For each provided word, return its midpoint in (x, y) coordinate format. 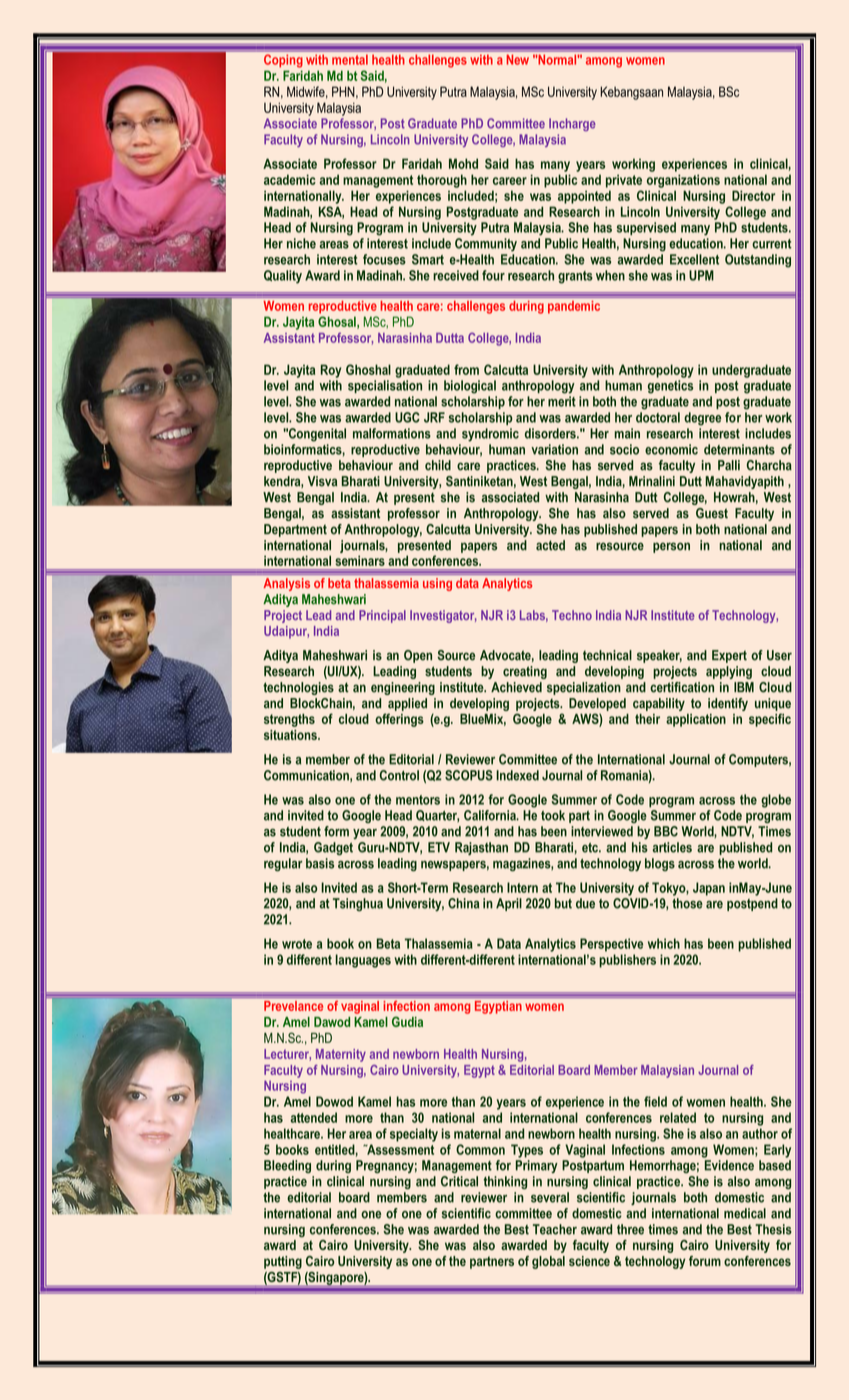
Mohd (463, 163)
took (553, 815)
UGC (407, 417)
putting (283, 1262)
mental (350, 60)
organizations (683, 181)
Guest (712, 513)
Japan (709, 889)
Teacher (555, 1229)
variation (554, 449)
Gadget (333, 848)
